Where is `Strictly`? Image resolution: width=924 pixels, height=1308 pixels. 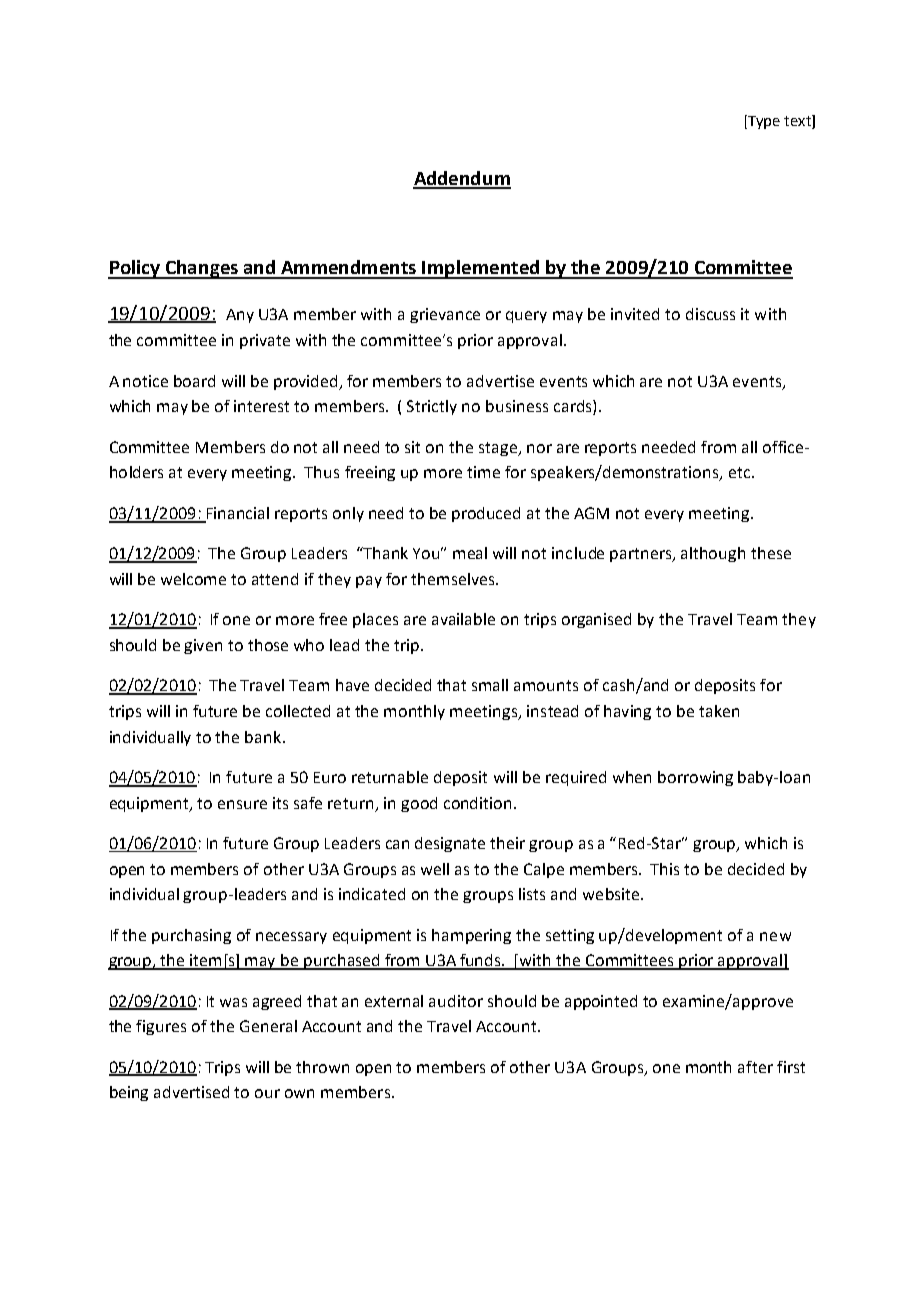
Strictly is located at coordinates (432, 407).
